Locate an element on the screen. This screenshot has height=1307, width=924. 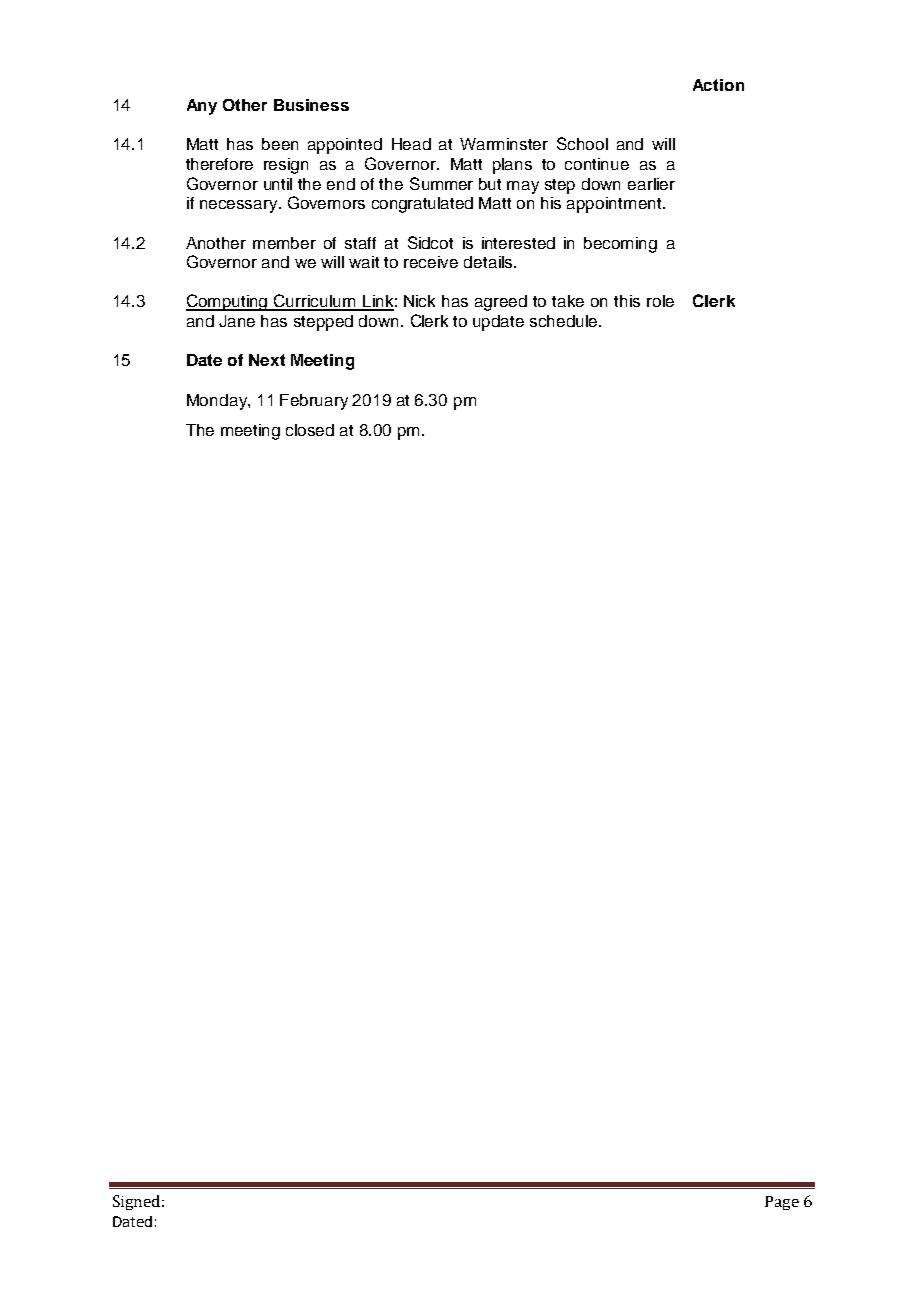
Action is located at coordinates (718, 85).
